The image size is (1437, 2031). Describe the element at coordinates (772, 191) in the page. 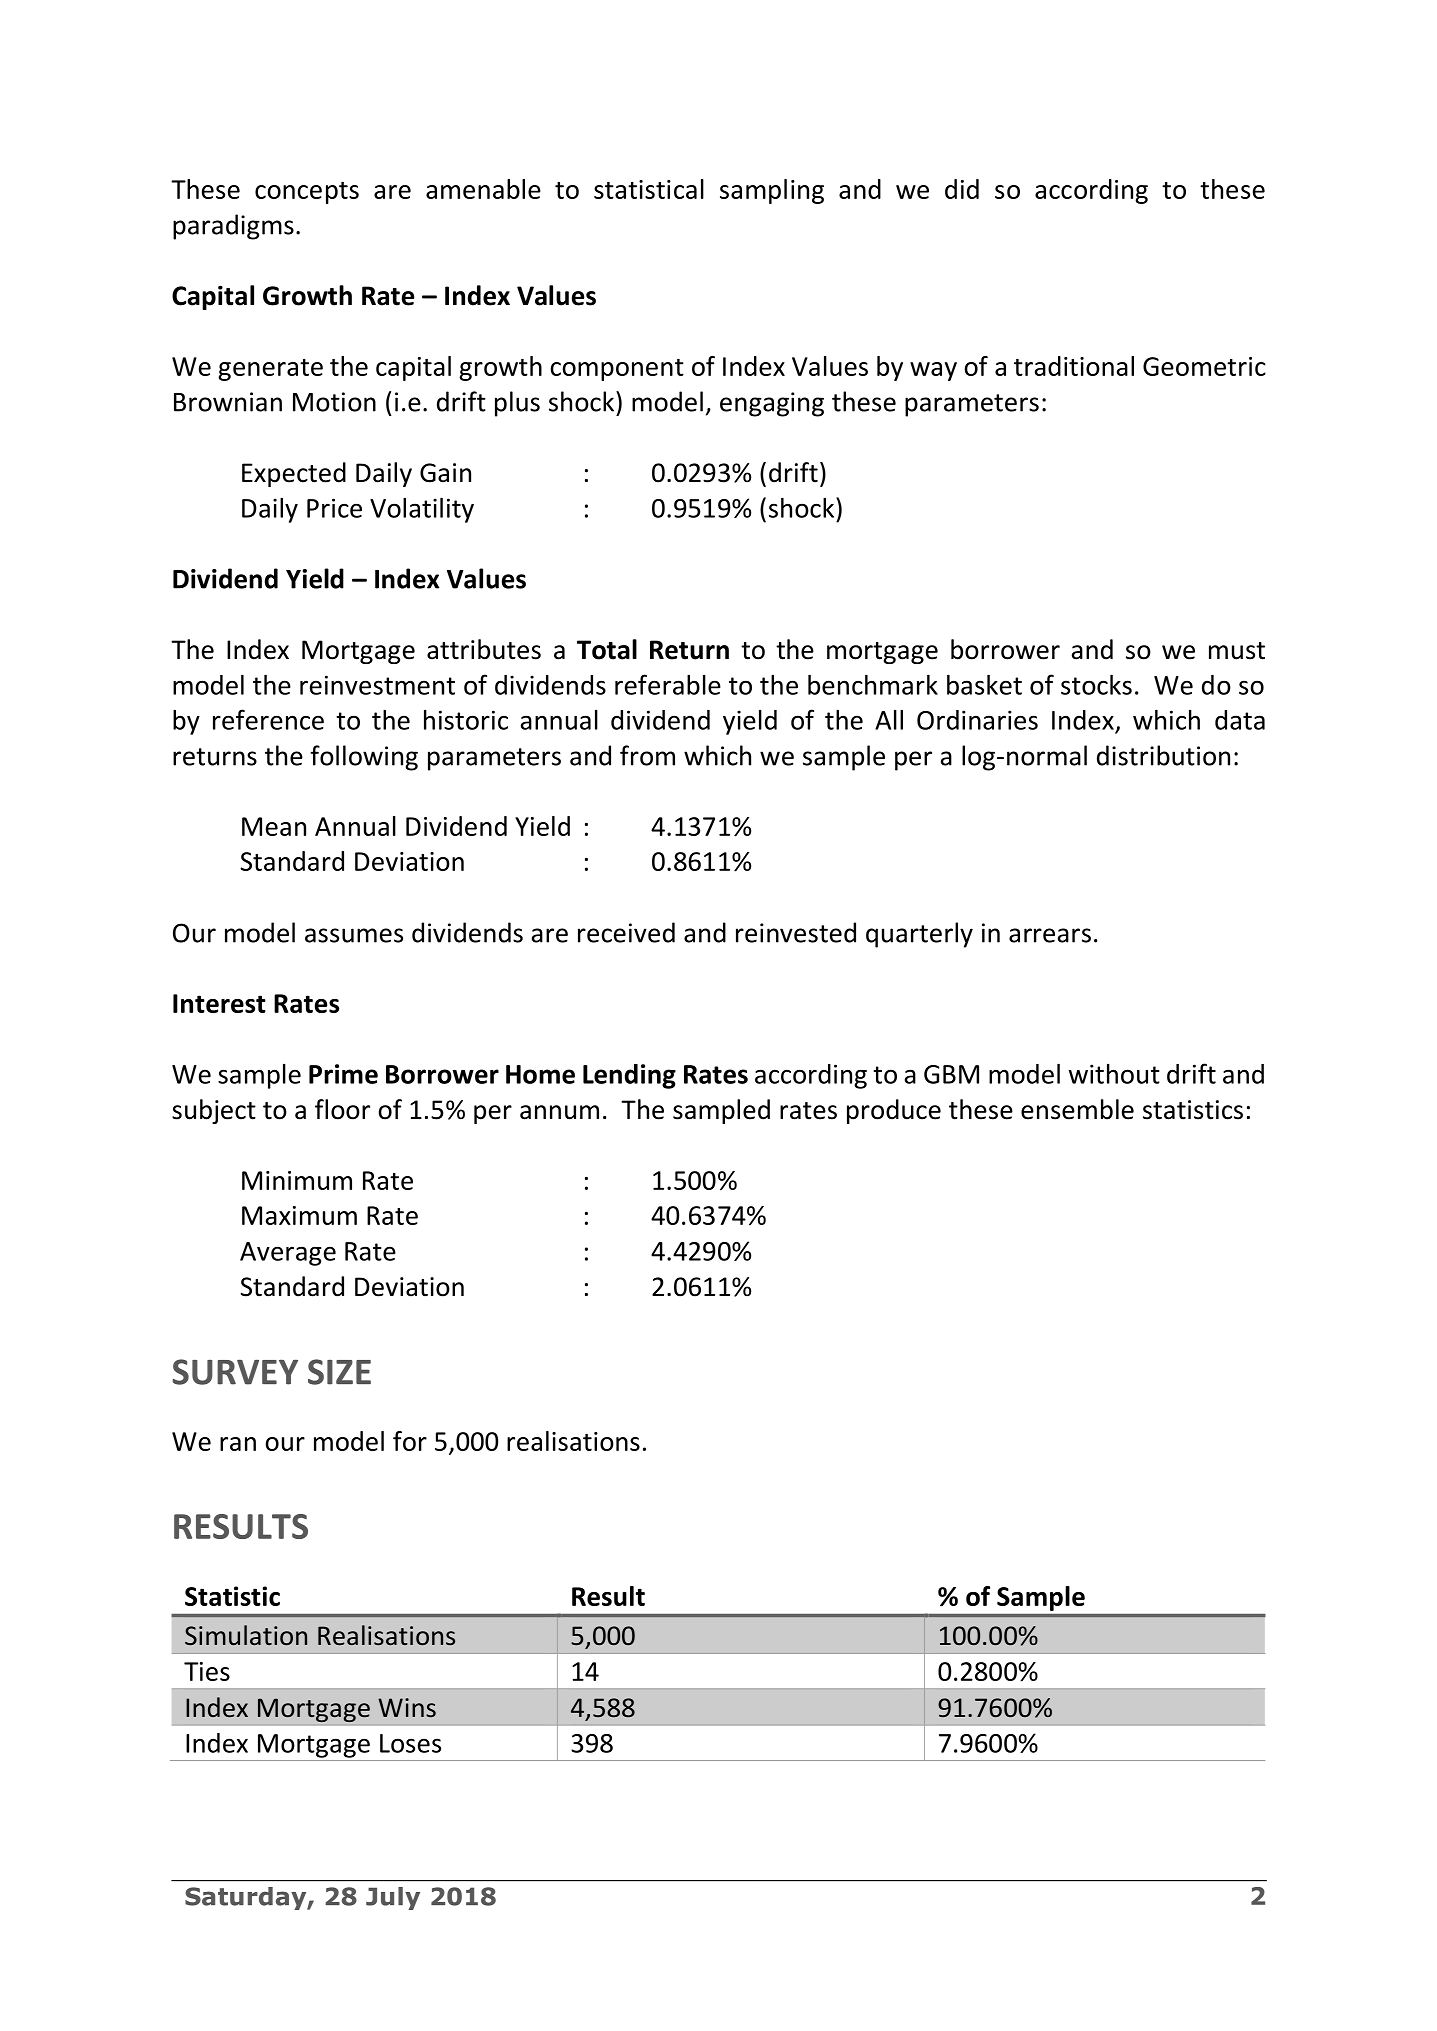

I see `sampling` at that location.
